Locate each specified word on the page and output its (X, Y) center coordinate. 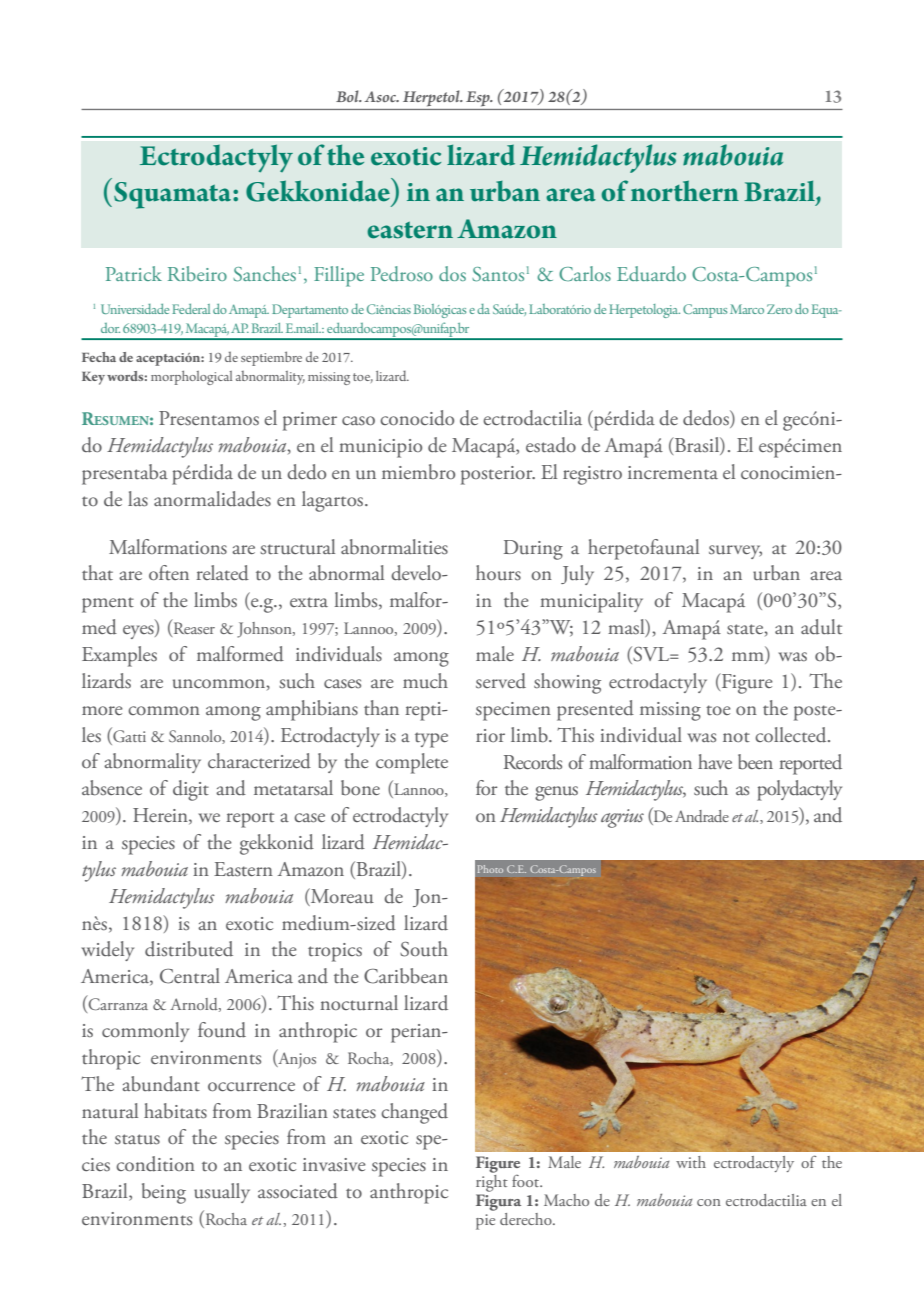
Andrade (702, 816)
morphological (191, 378)
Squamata (172, 195)
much (425, 681)
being (164, 1193)
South (424, 949)
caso (358, 421)
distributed (189, 949)
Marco (747, 309)
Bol (348, 96)
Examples (119, 656)
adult (821, 626)
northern (685, 191)
